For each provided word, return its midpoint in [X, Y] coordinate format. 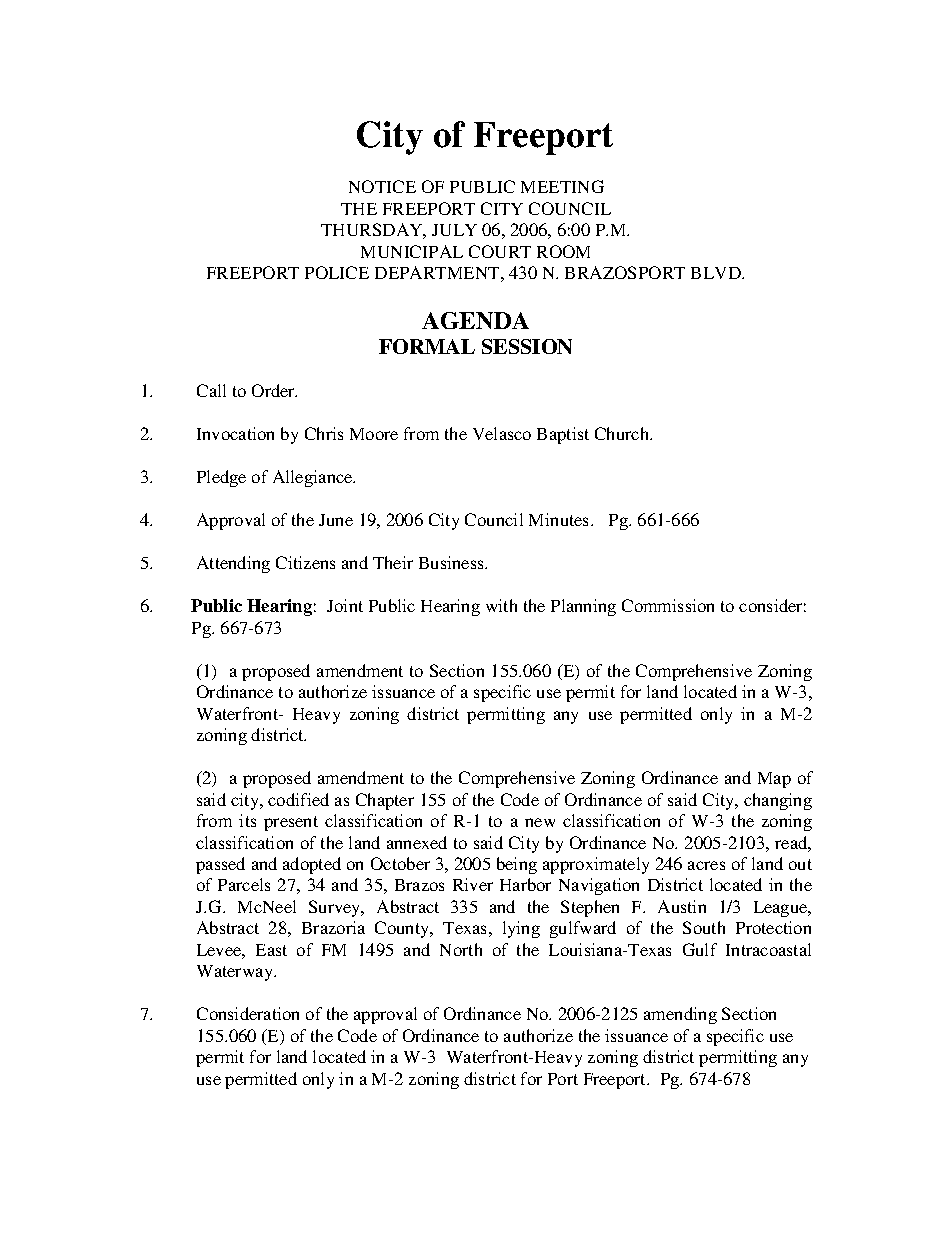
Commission [668, 605]
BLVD [717, 273]
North [461, 949]
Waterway [236, 973]
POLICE [337, 272]
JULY [454, 230]
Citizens [305, 562]
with [501, 605]
